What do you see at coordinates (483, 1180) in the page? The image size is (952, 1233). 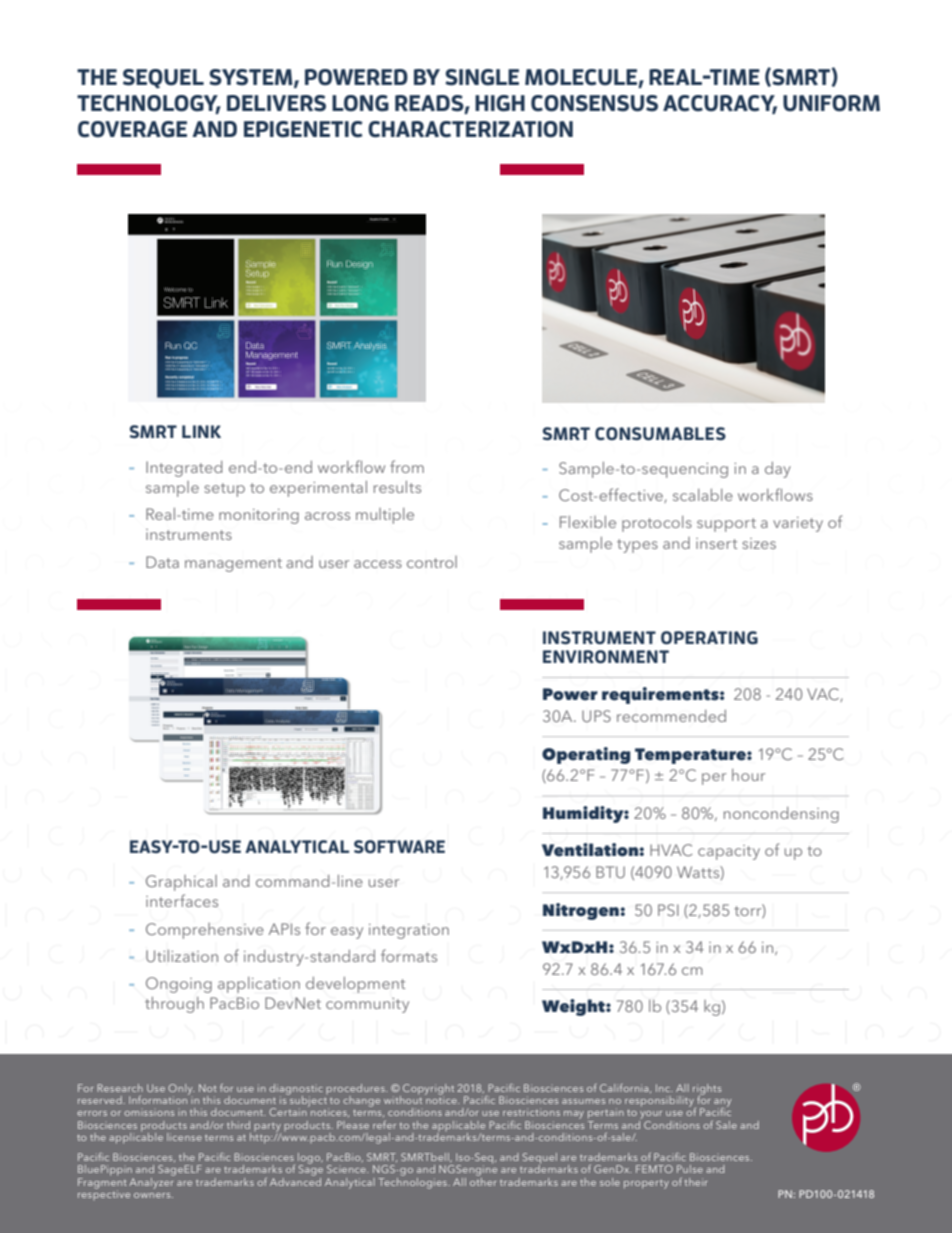 I see `other` at bounding box center [483, 1180].
